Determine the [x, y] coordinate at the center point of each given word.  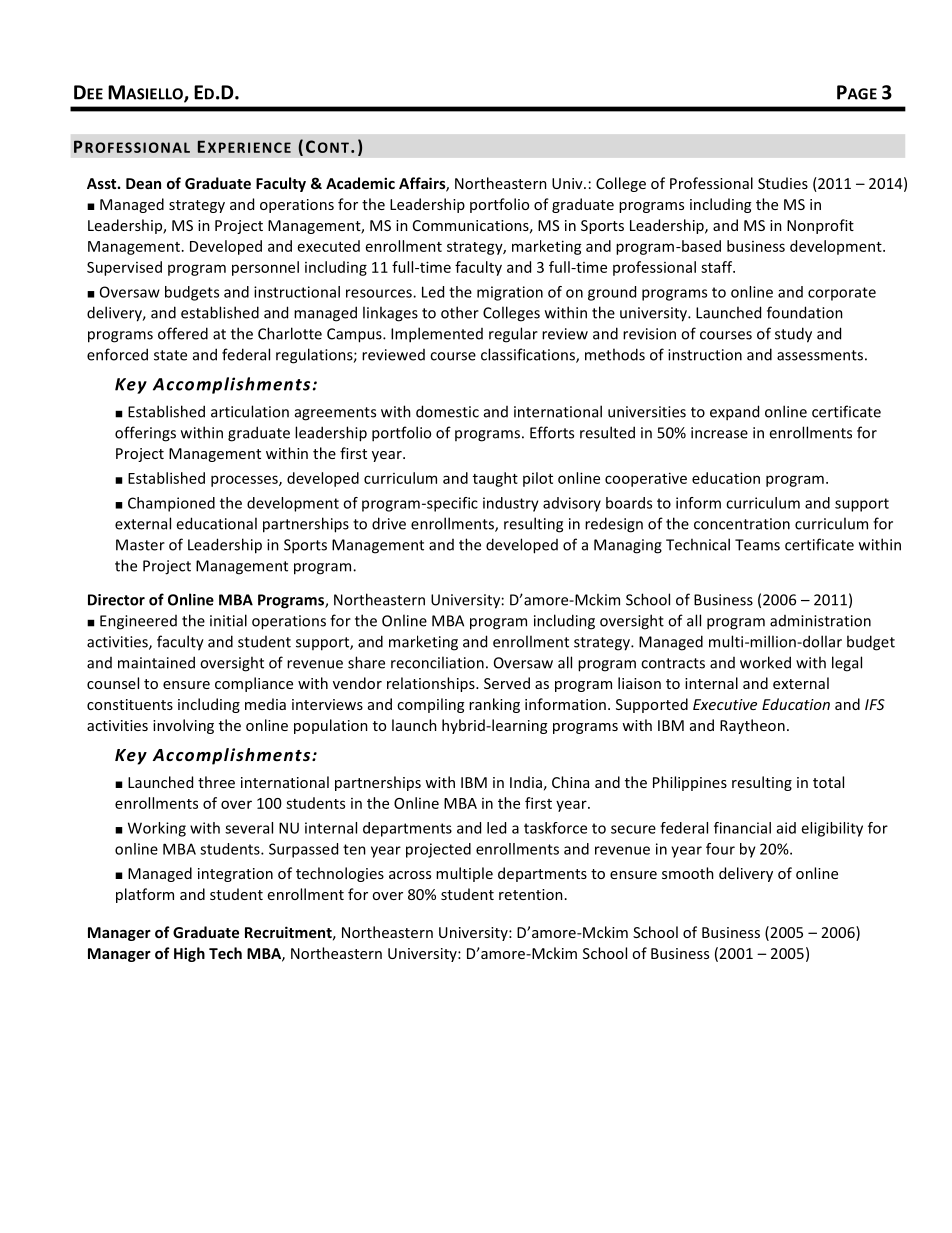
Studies [783, 183]
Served [507, 683]
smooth [688, 873]
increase [719, 433]
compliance [254, 684]
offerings [145, 434]
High [189, 954]
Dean [143, 183]
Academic [360, 183]
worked [765, 662]
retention [531, 894]
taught [495, 479]
